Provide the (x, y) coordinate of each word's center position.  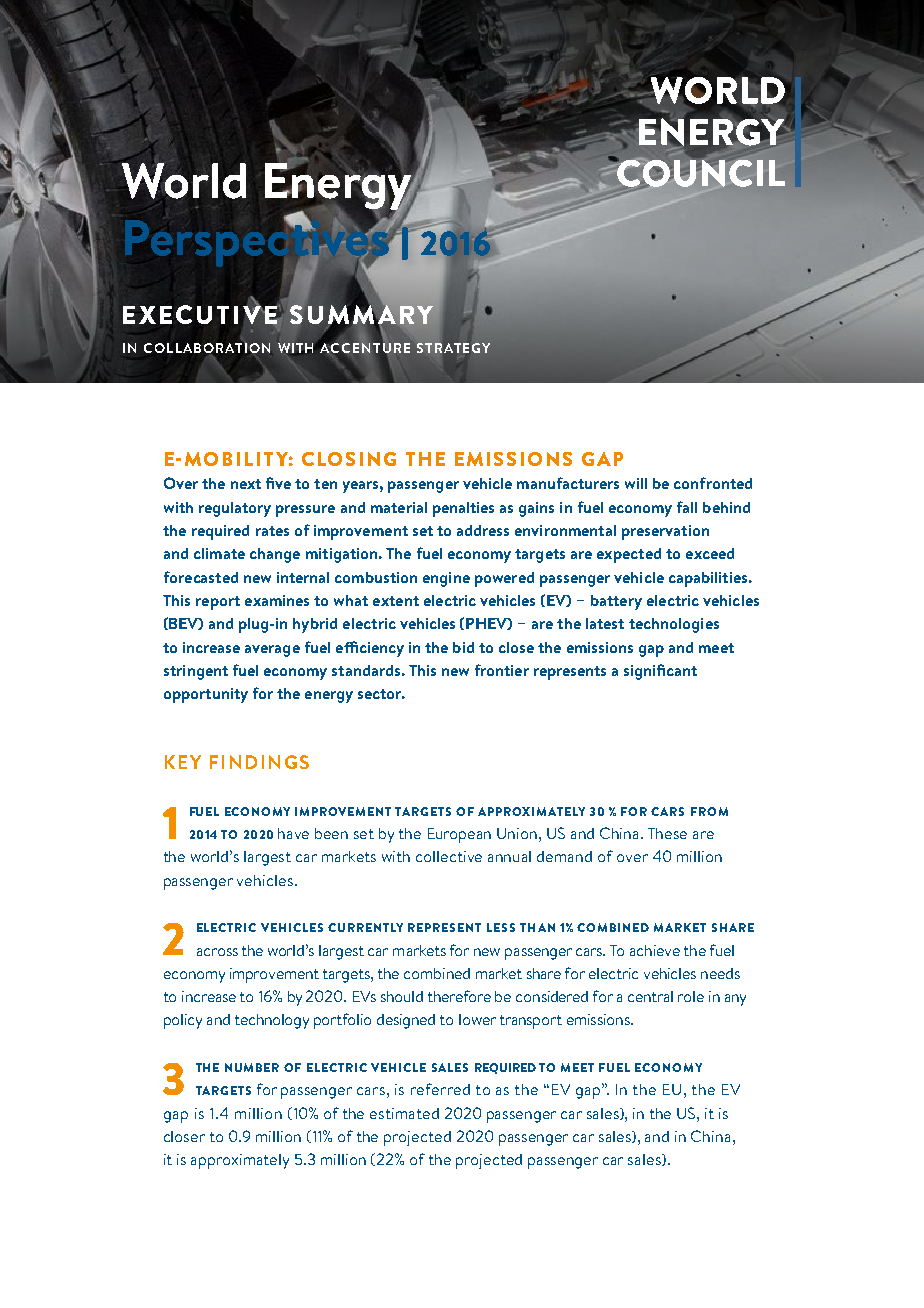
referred (440, 1089)
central (650, 996)
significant (660, 672)
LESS (501, 927)
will (636, 483)
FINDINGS (259, 762)
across (217, 952)
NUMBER (252, 1067)
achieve (655, 950)
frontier (502, 670)
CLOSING (349, 459)
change (275, 555)
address (483, 530)
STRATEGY (453, 348)
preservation (665, 532)
